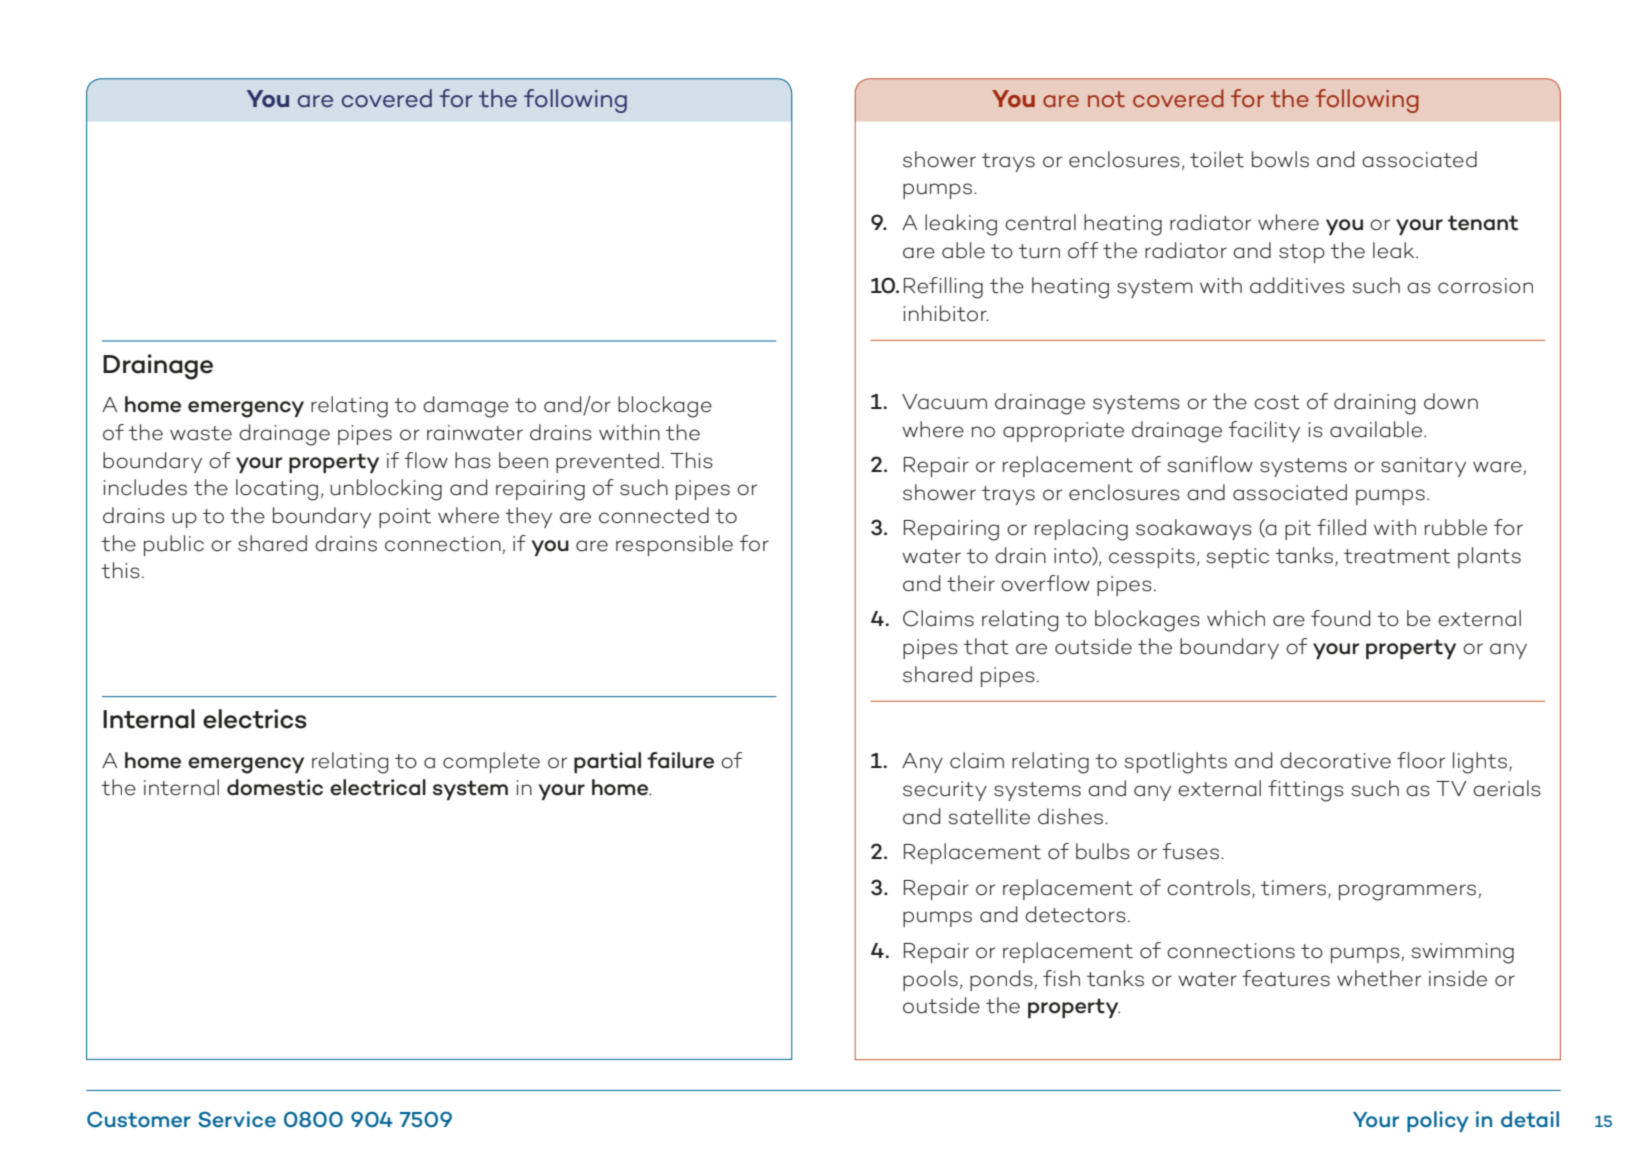 The height and width of the image is (1161, 1647). Describe the element at coordinates (1340, 618) in the image. I see `found` at that location.
